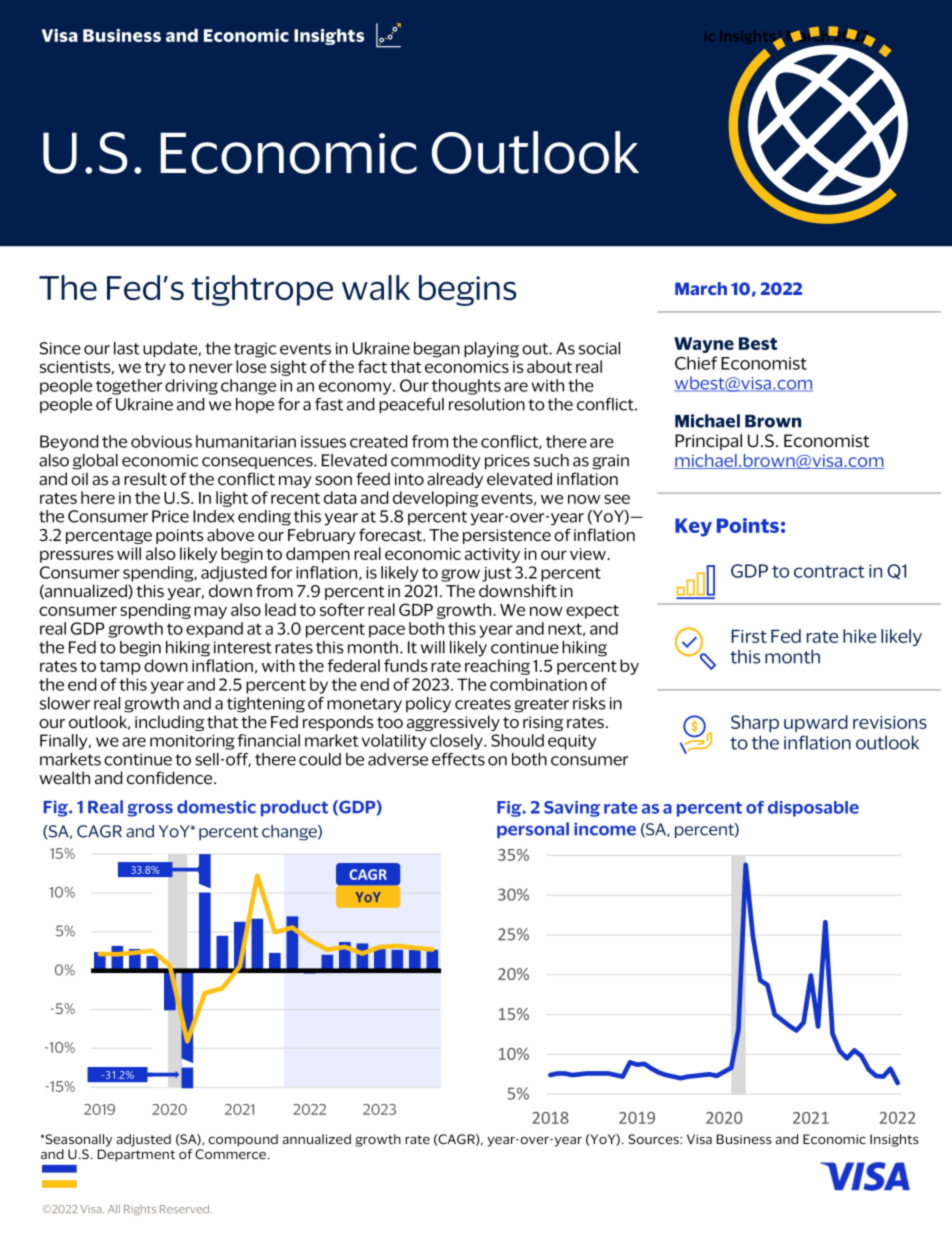 The image size is (952, 1233). I want to click on last, so click(127, 348).
